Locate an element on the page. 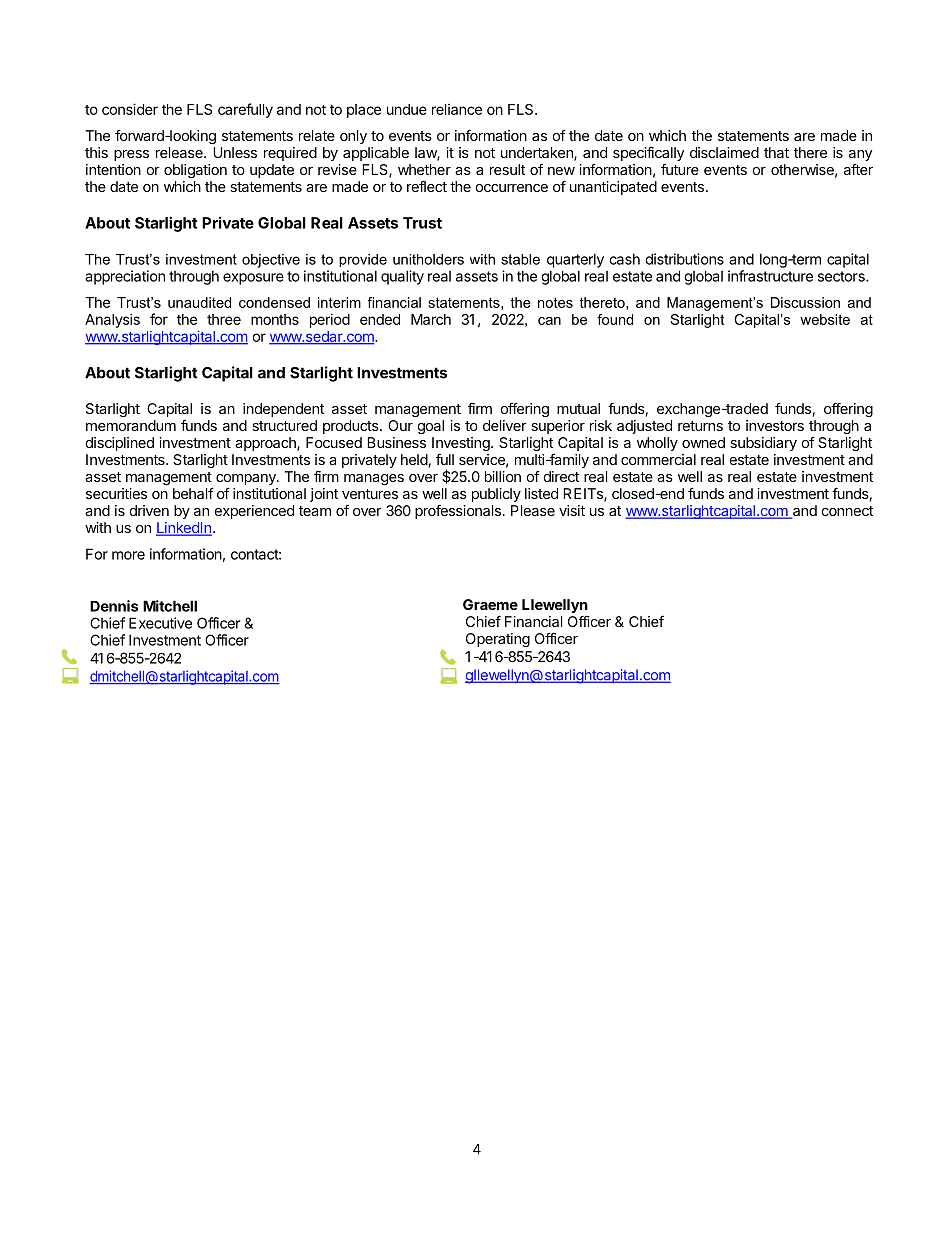  investors is located at coordinates (775, 425).
